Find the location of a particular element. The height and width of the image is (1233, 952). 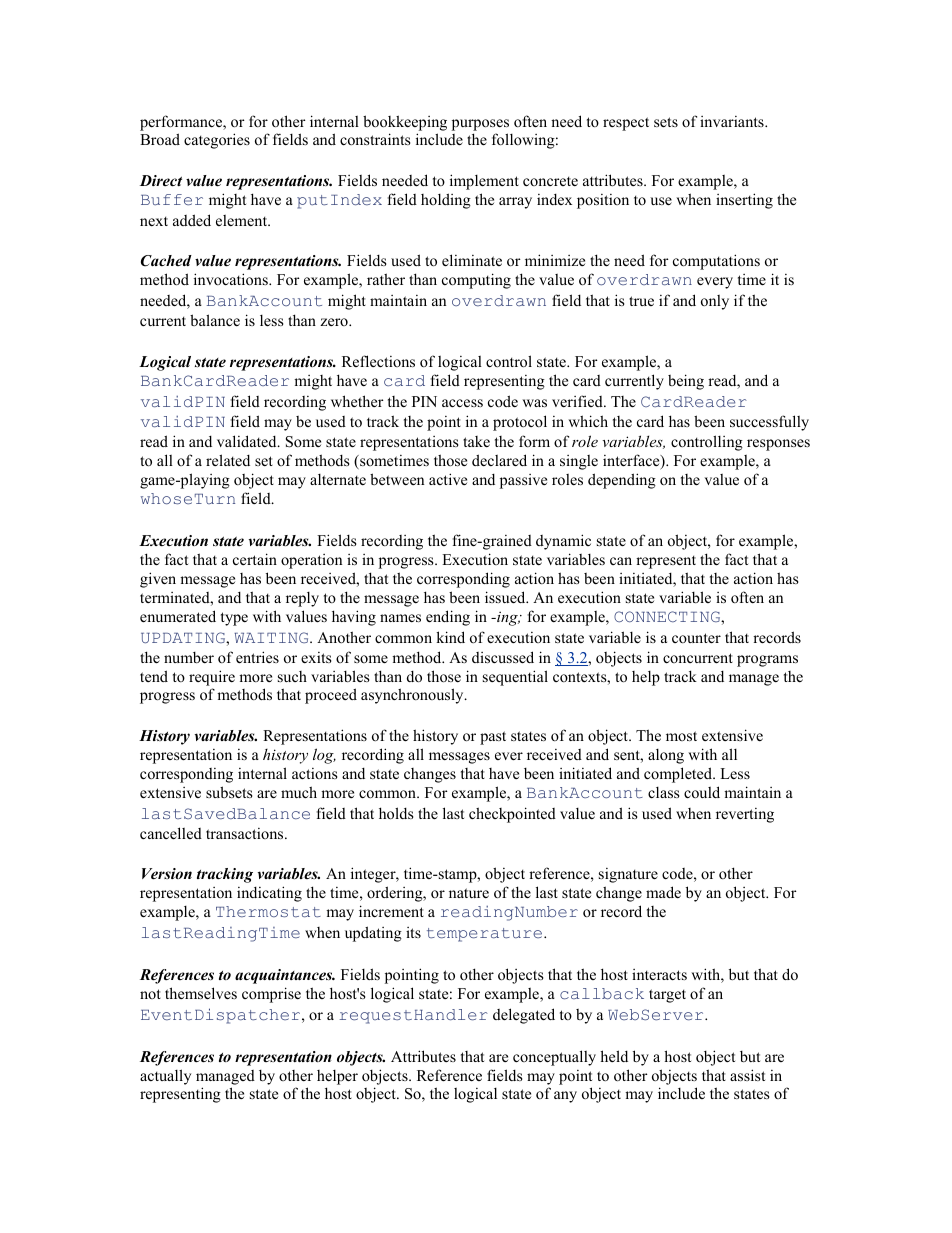

invariants is located at coordinates (733, 121).
